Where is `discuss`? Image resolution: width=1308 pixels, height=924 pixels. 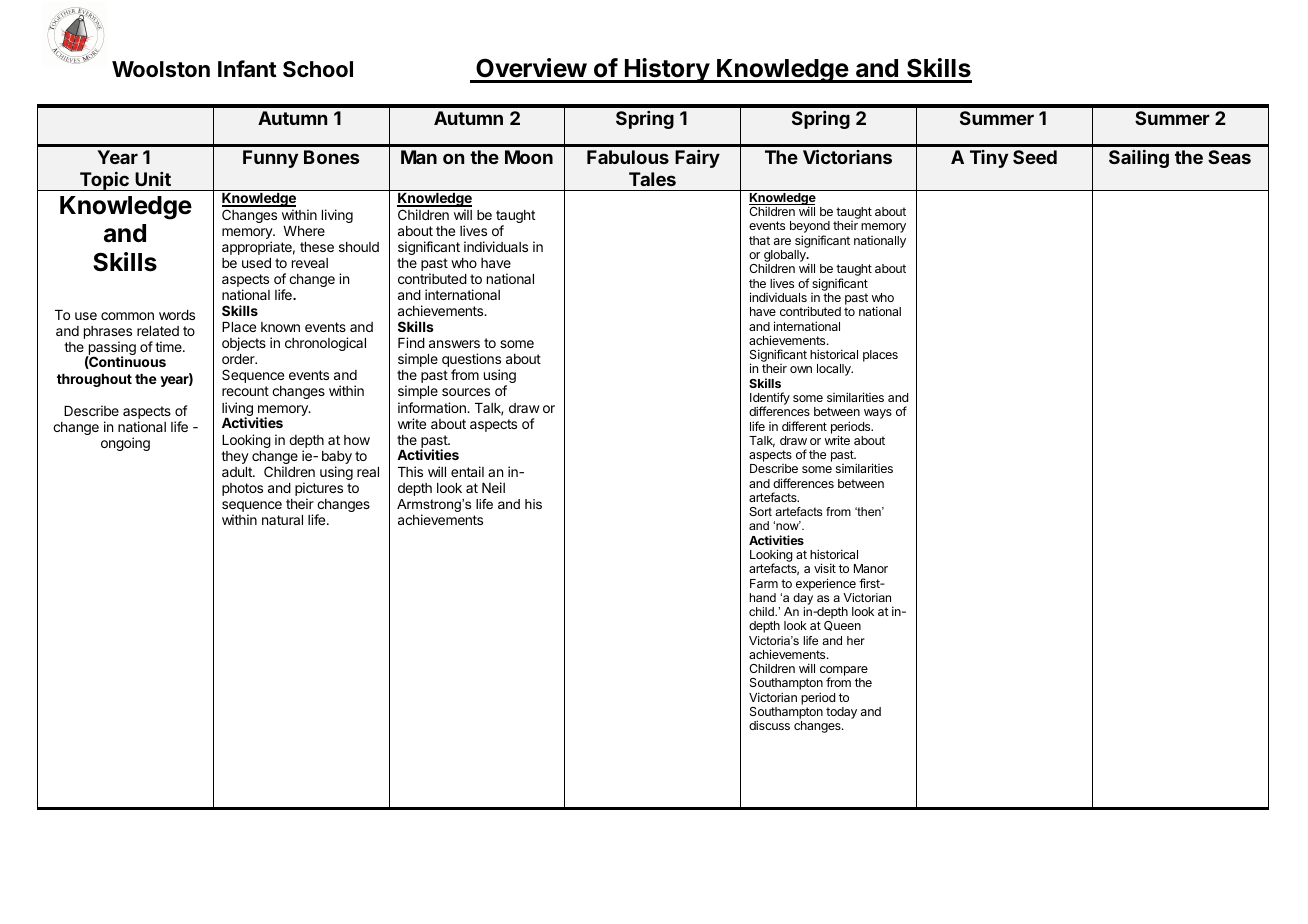 discuss is located at coordinates (769, 725).
